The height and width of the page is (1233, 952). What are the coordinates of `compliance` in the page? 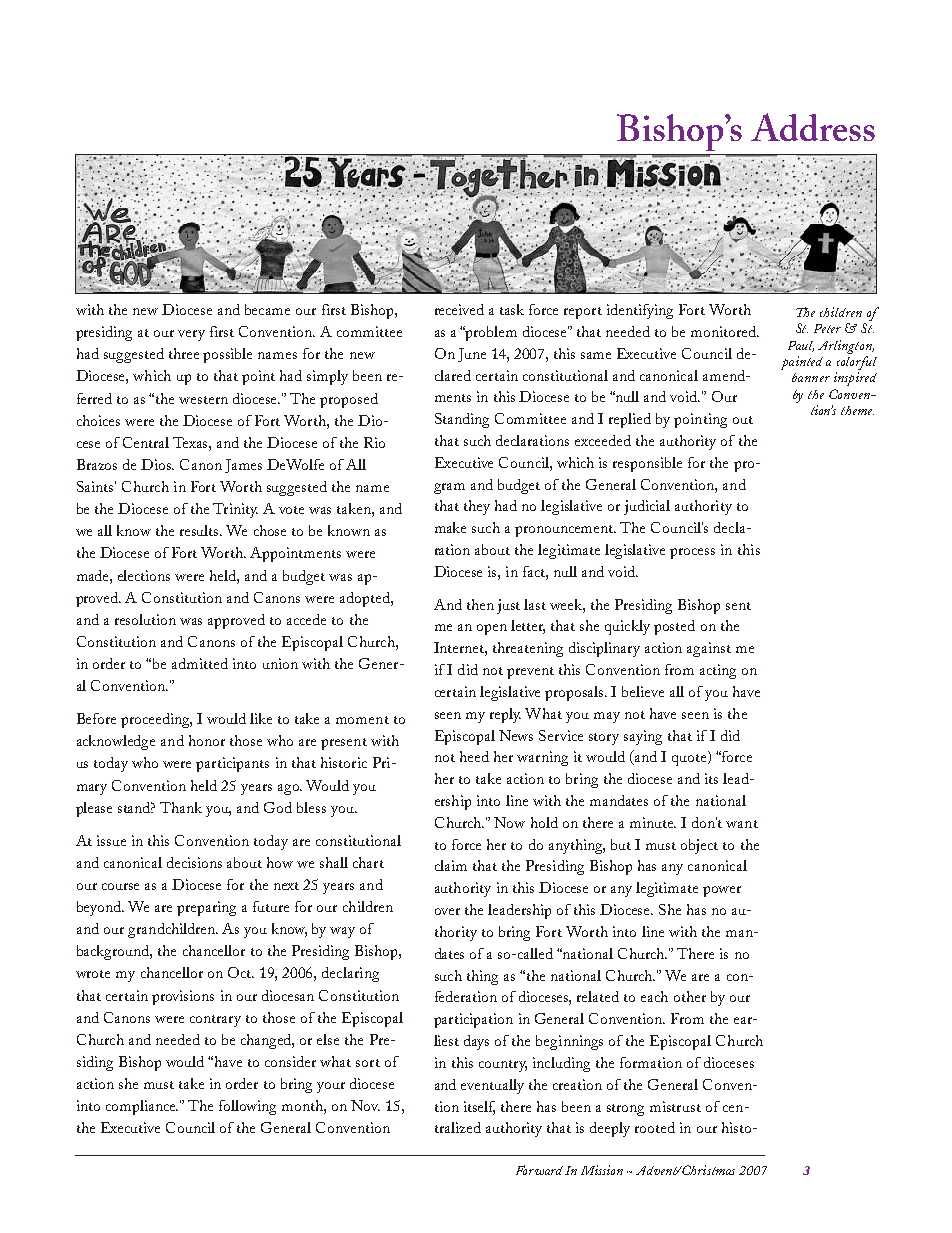 It's located at (142, 1107).
